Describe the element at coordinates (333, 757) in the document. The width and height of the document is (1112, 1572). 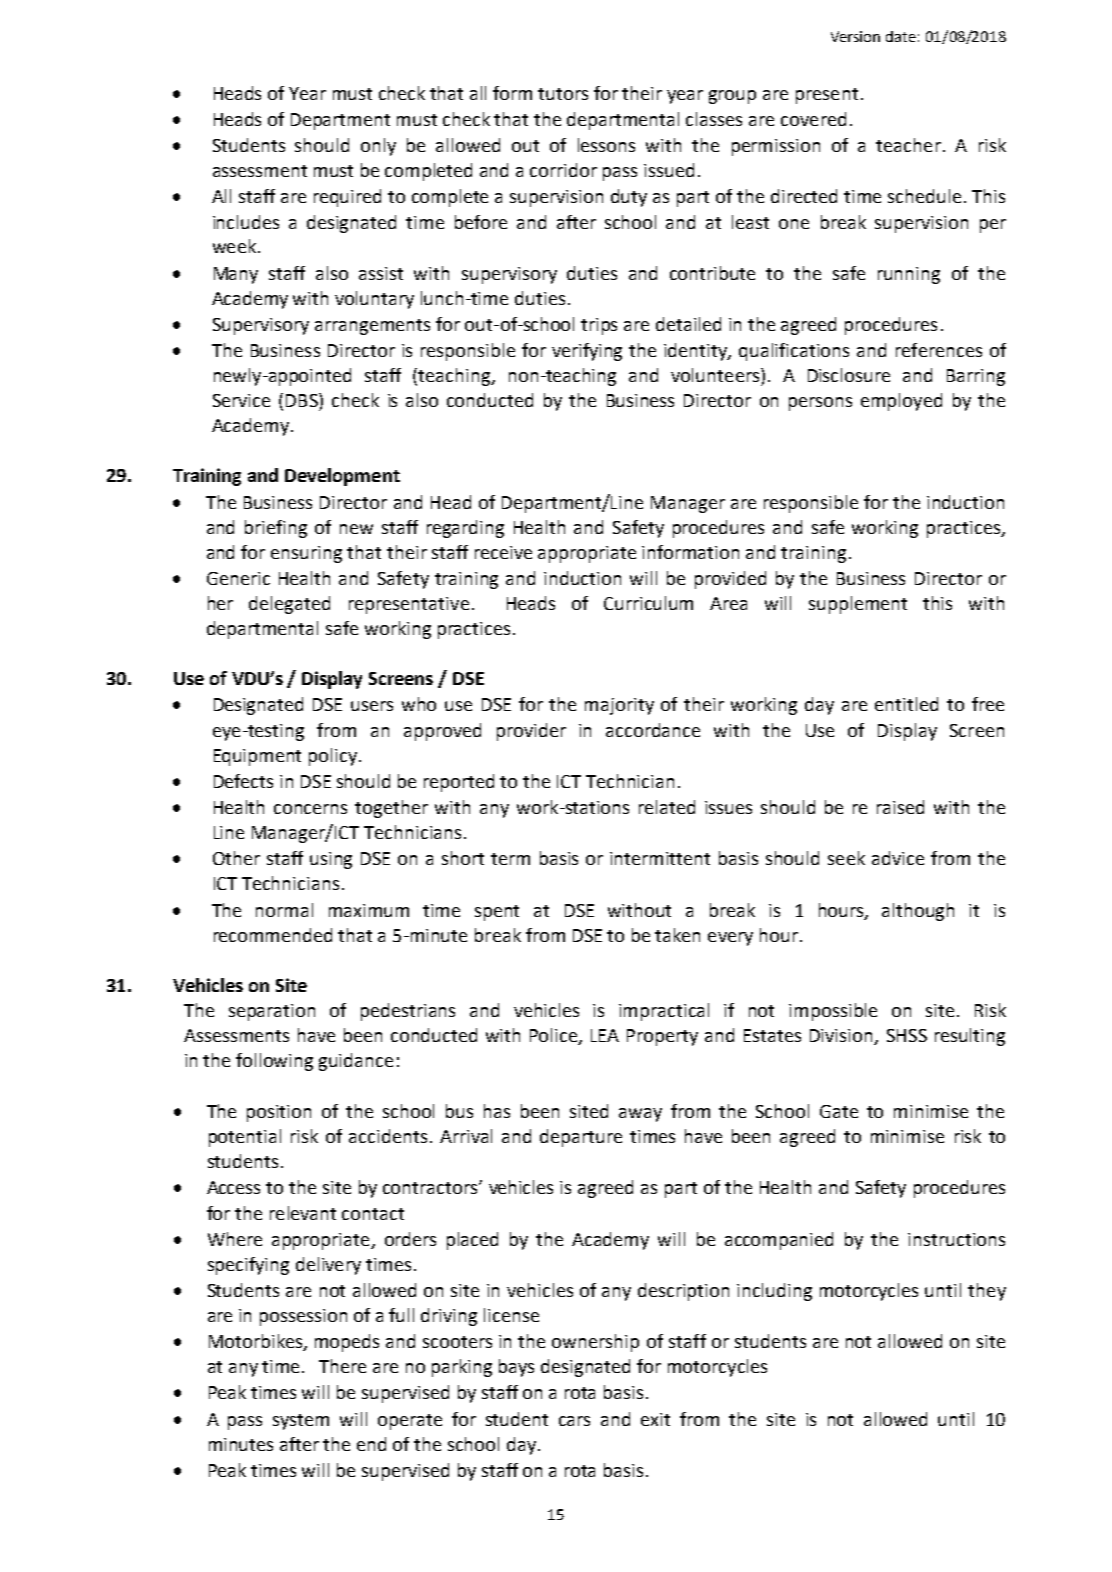
I see `policy` at that location.
